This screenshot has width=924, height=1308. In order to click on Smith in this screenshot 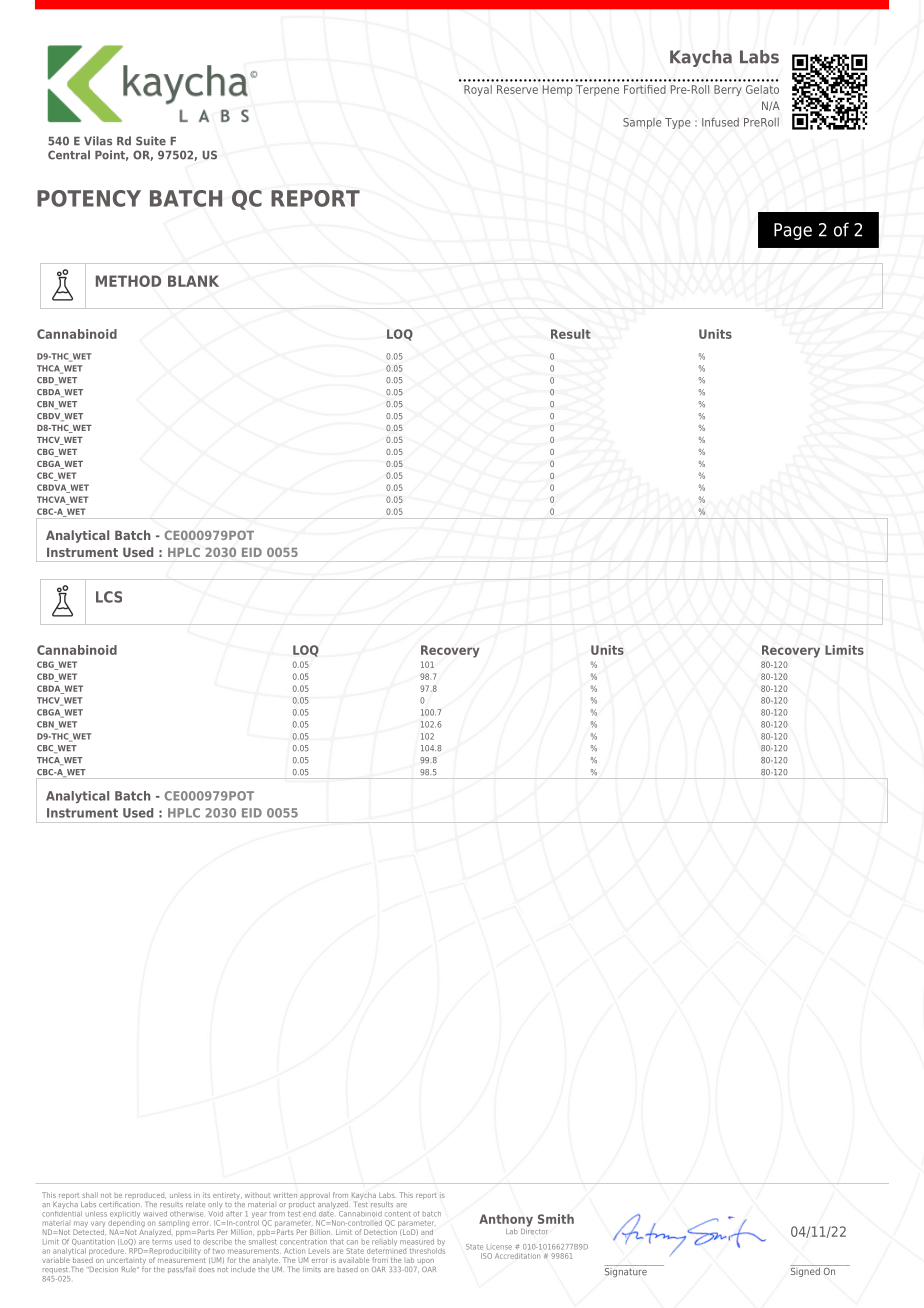, I will do `click(556, 1219)`.
